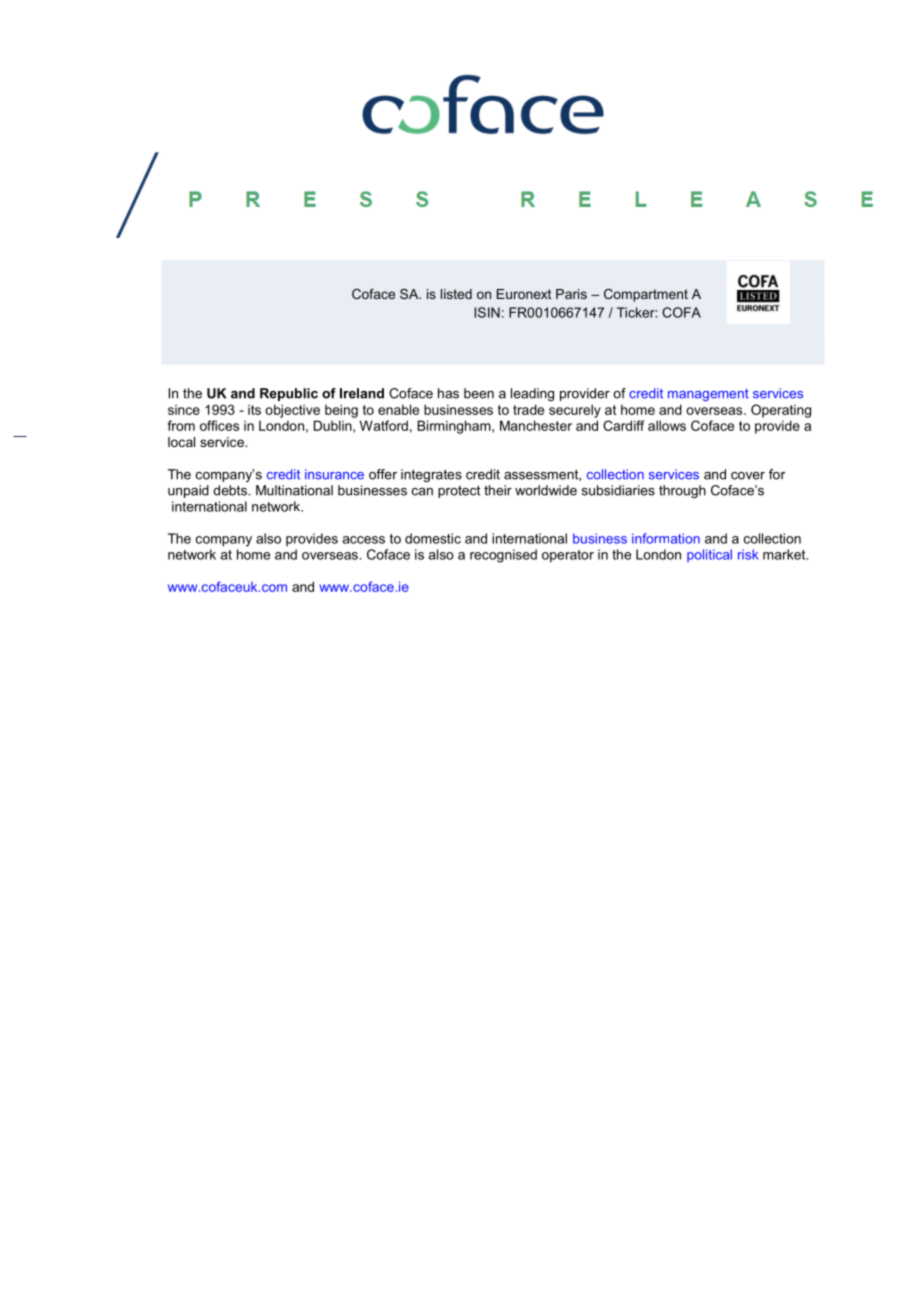 This page has width=924, height=1309. I want to click on cover, so click(748, 476).
